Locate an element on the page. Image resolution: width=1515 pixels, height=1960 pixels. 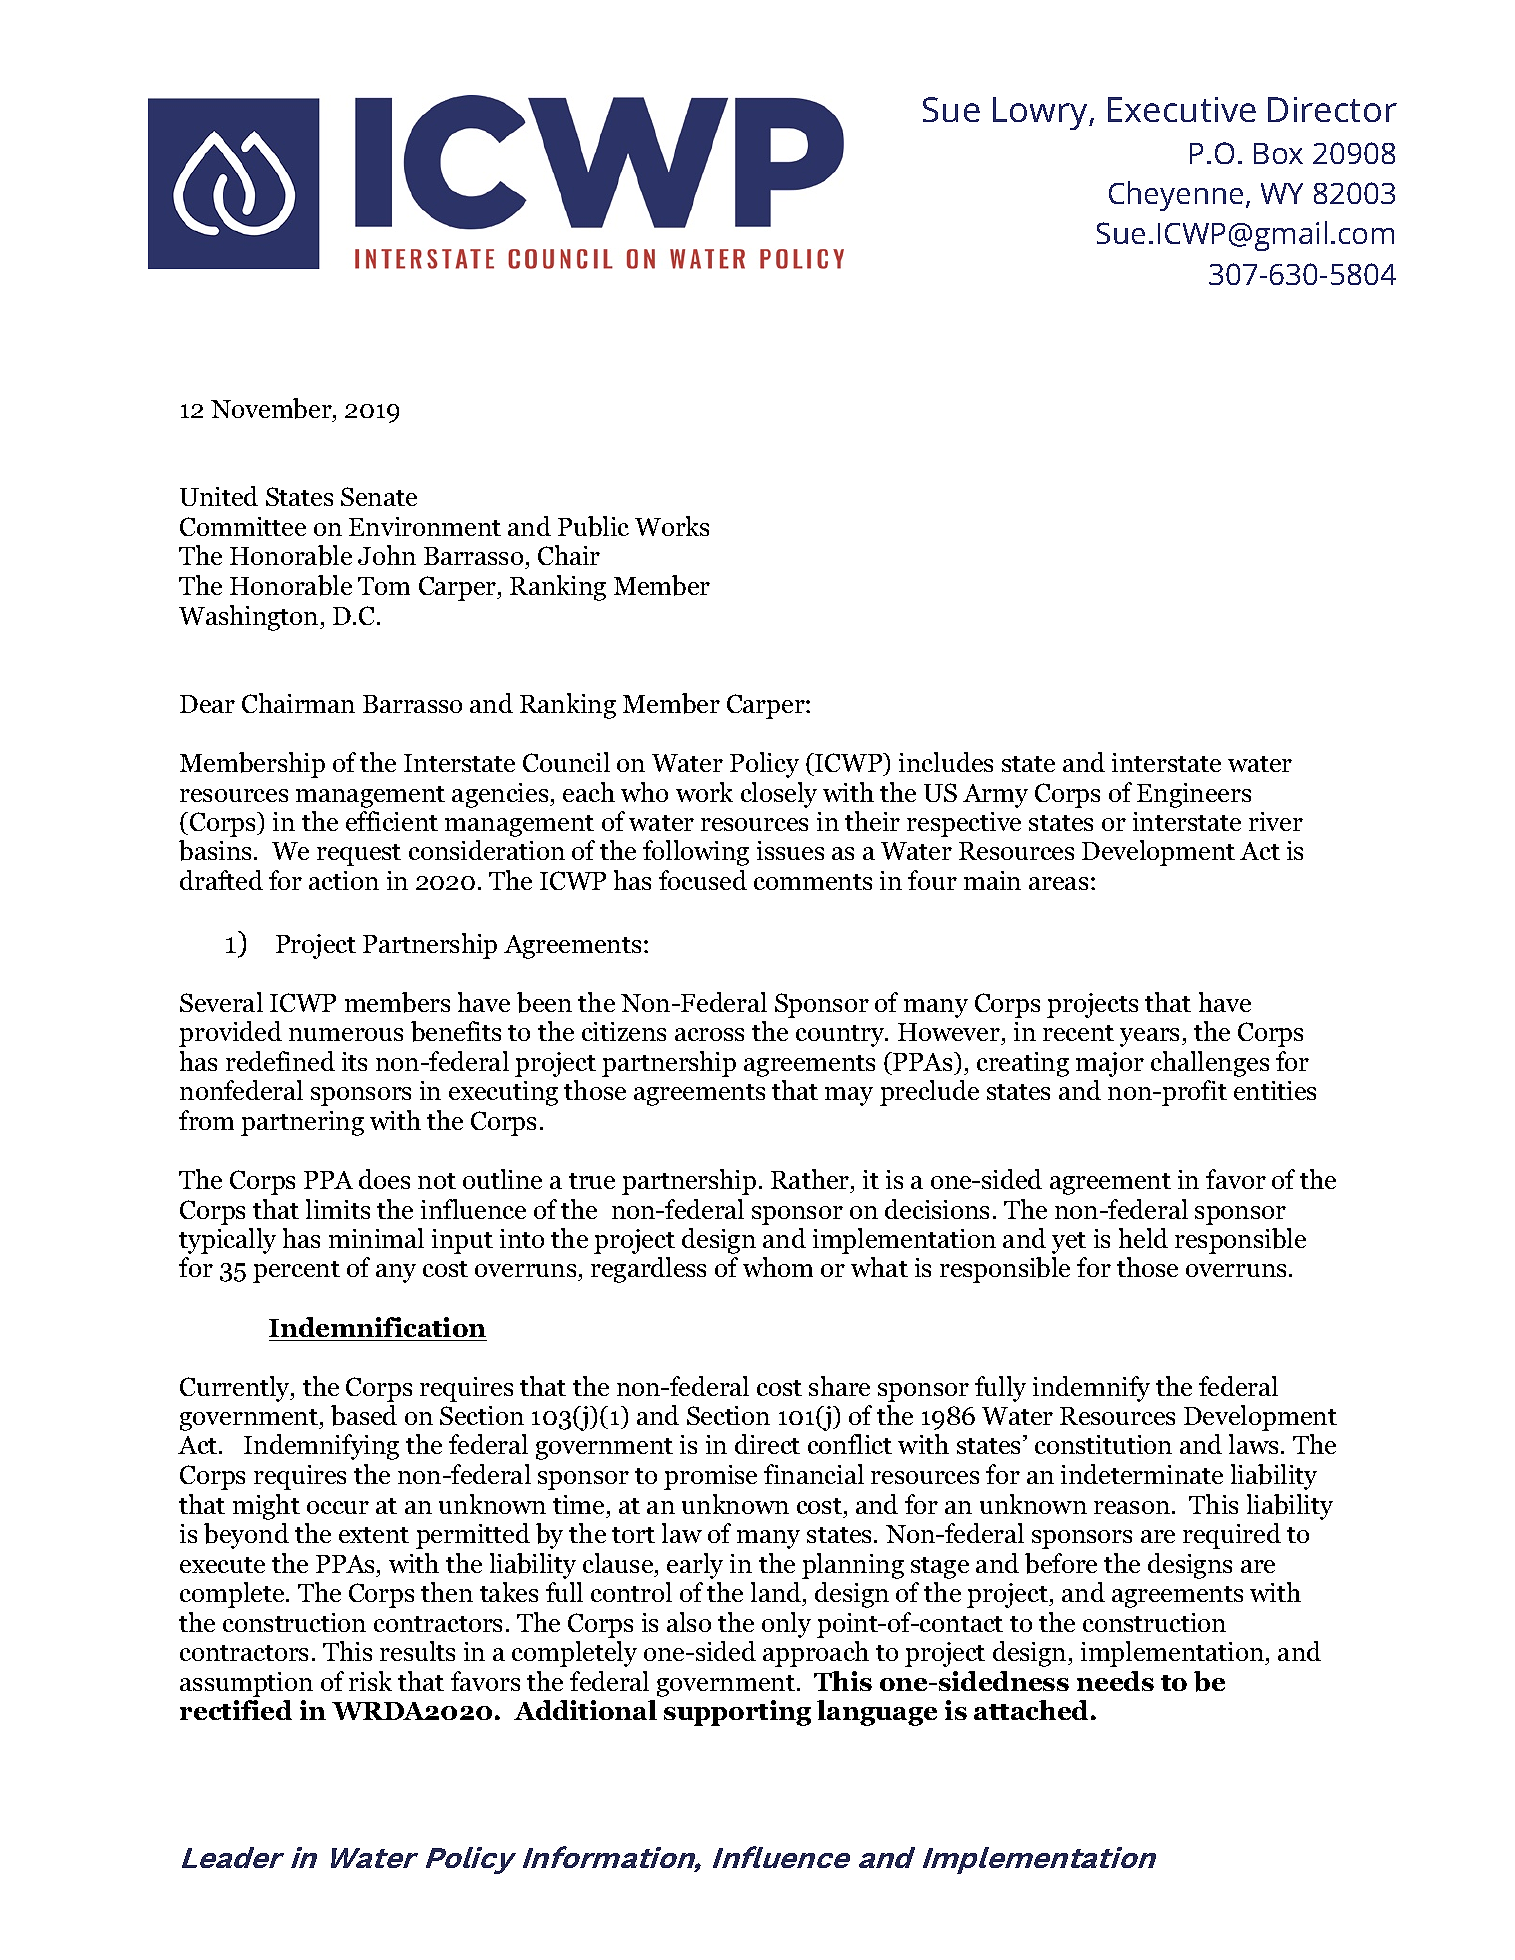
Washington is located at coordinates (250, 618).
